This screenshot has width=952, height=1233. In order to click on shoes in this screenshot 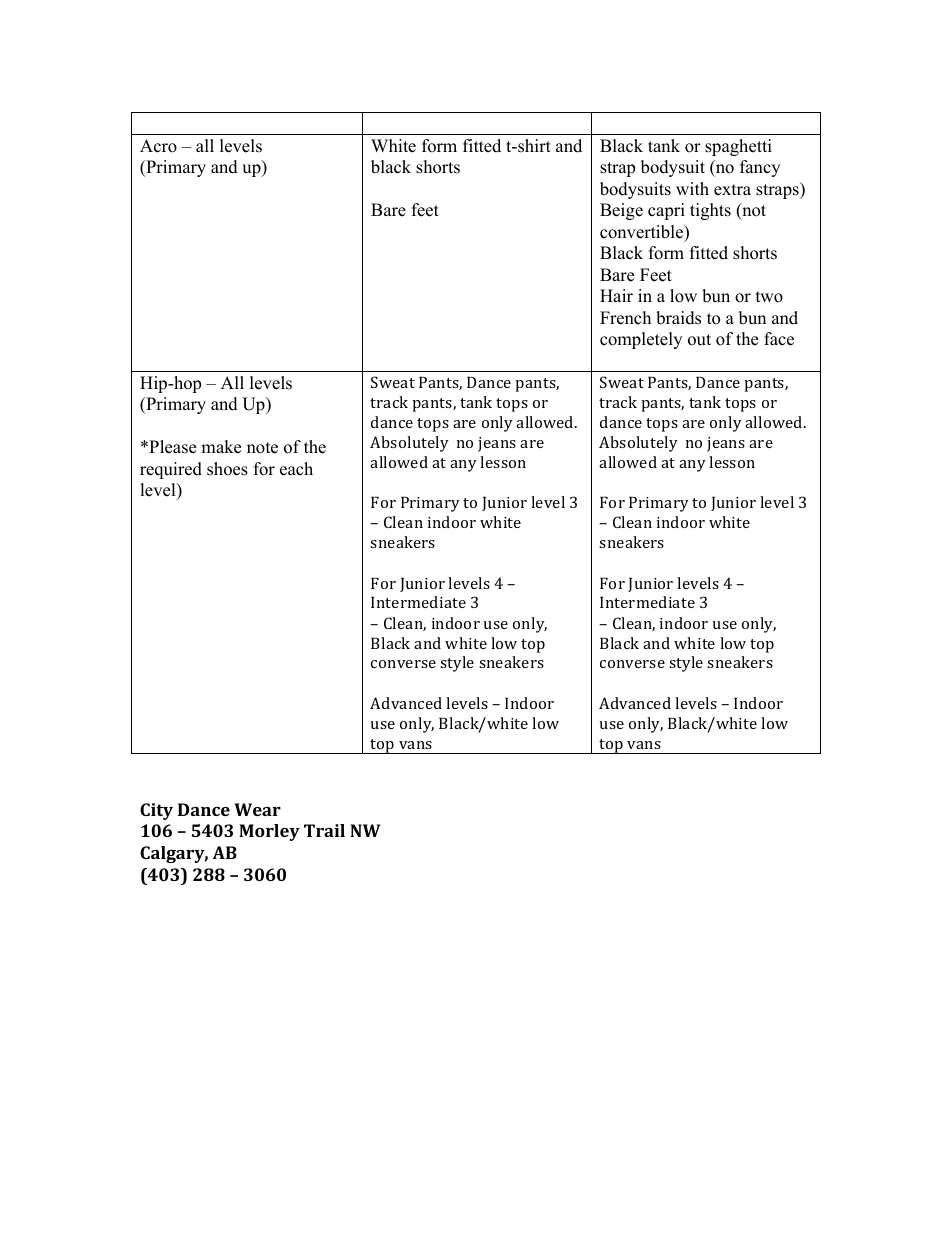, I will do `click(227, 469)`.
